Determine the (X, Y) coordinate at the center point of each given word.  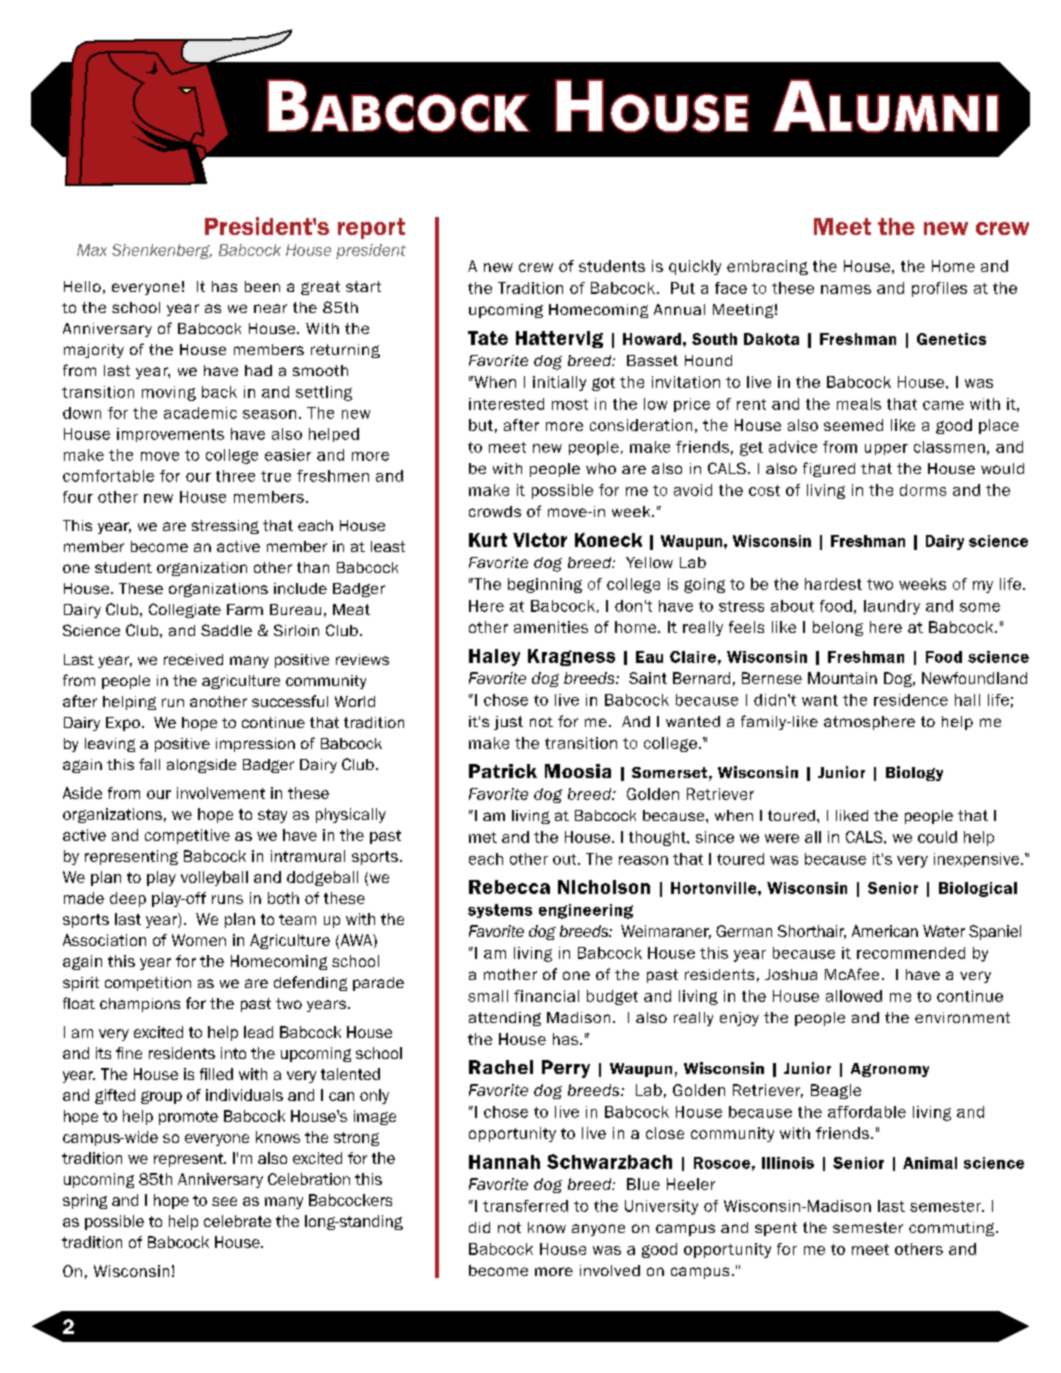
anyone (598, 1230)
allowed (854, 996)
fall (149, 764)
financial (546, 996)
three (235, 476)
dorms (923, 490)
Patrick (503, 771)
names (846, 289)
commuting (953, 1229)
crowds (495, 511)
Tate (488, 338)
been (262, 286)
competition (148, 984)
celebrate (237, 1221)
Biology (914, 773)
